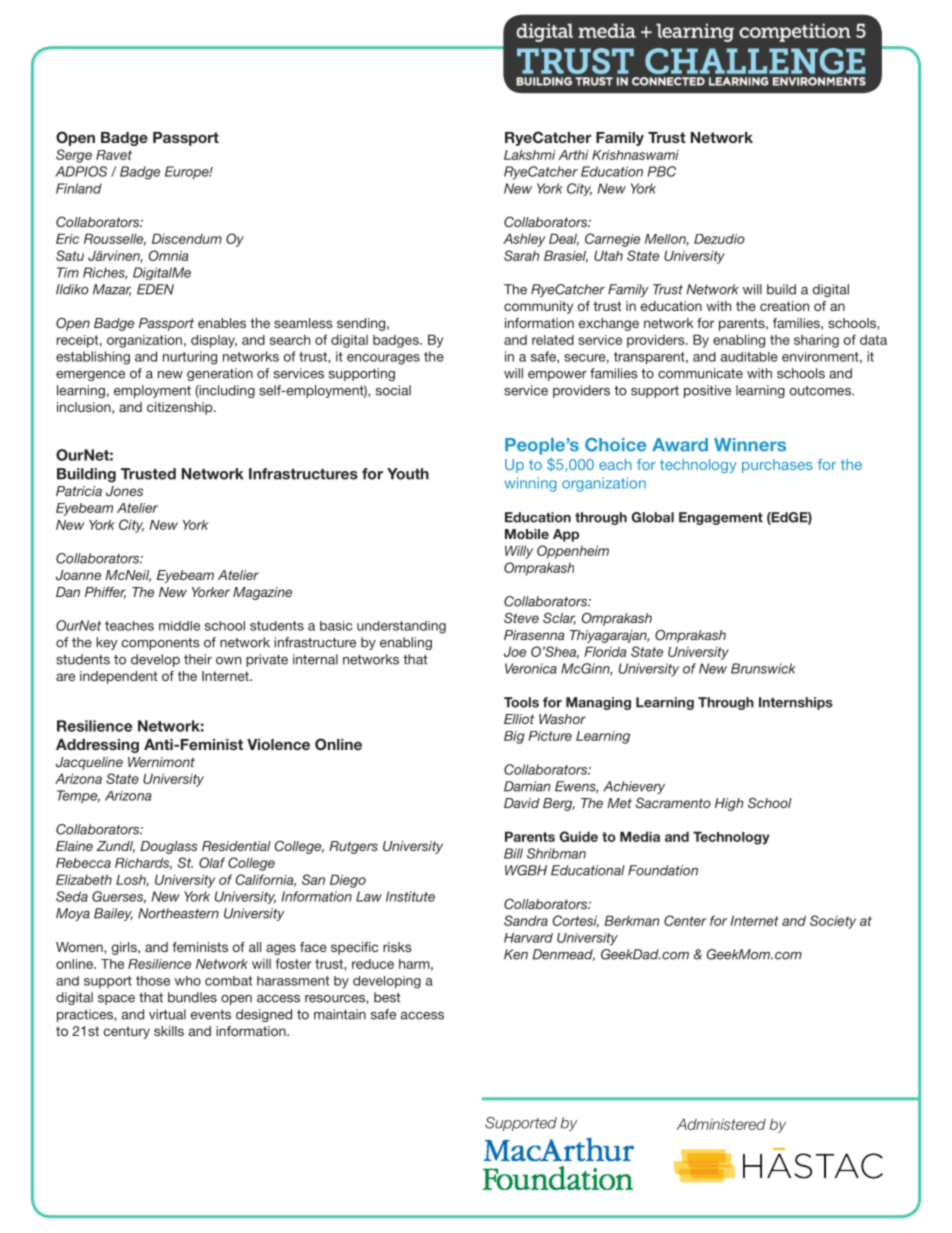  Describe the element at coordinates (662, 171) in the screenshot. I see `PBC` at that location.
